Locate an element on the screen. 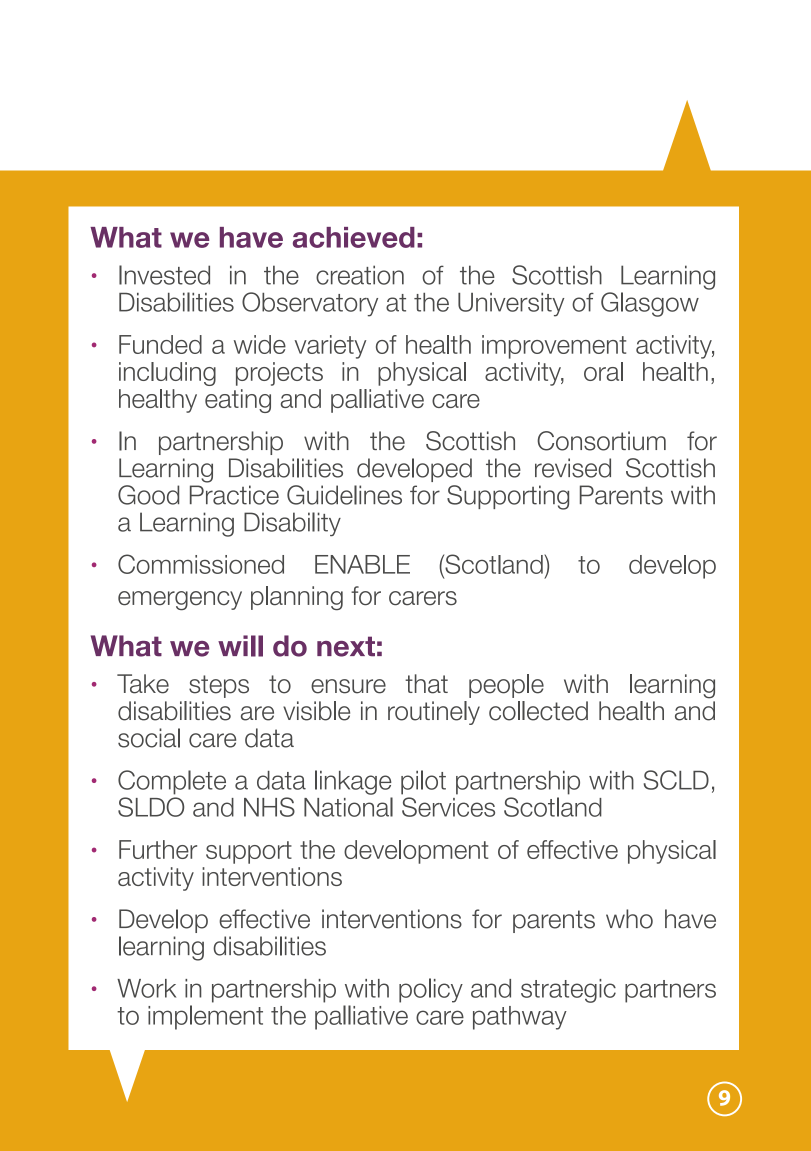 The height and width of the screenshot is (1151, 811). Complete is located at coordinates (172, 782).
